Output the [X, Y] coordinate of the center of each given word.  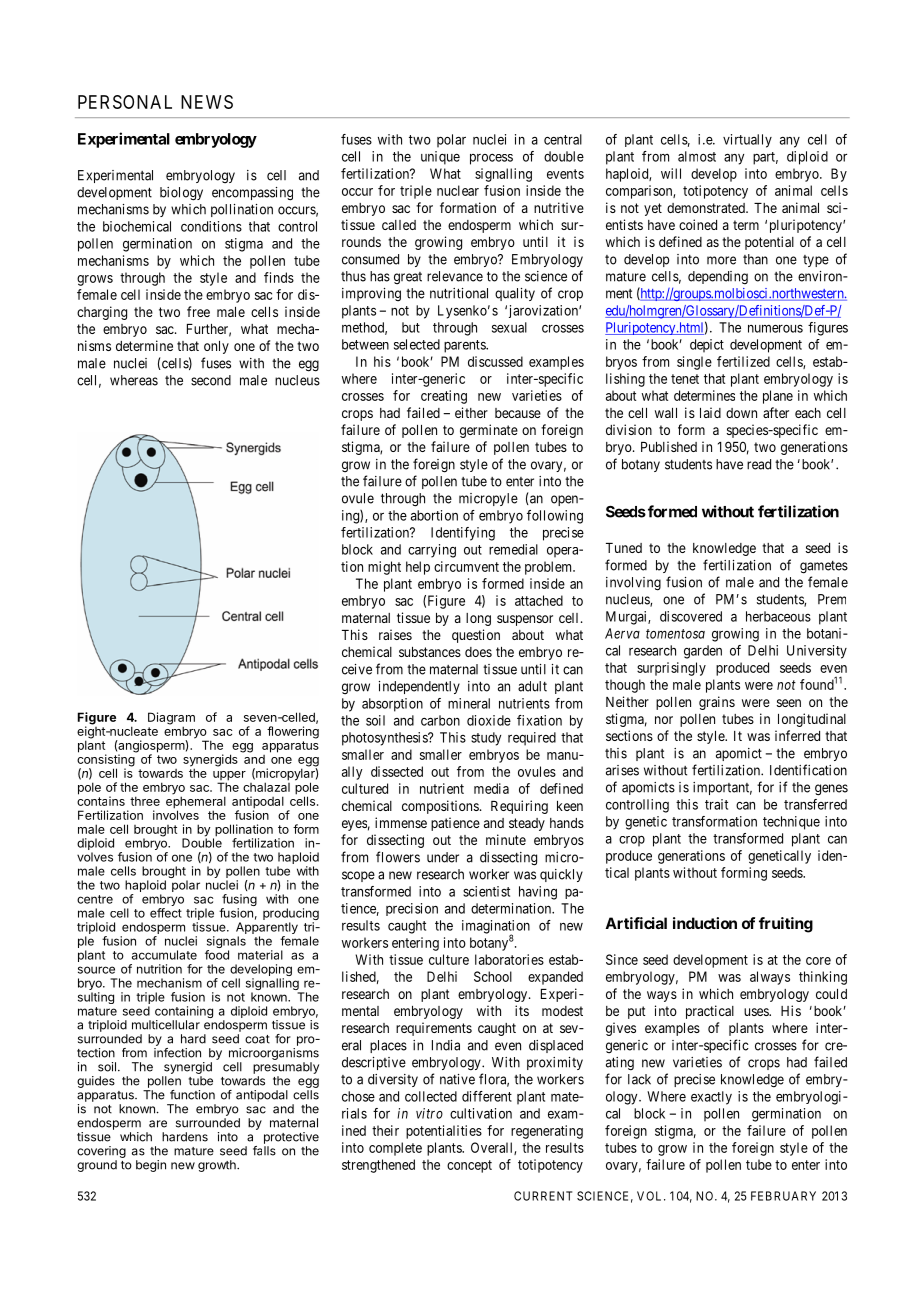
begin [151, 1166]
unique [440, 158]
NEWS [207, 102]
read [759, 464]
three [145, 801]
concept [469, 1166]
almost [697, 156]
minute [506, 839]
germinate [489, 431]
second [211, 380]
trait [716, 804]
